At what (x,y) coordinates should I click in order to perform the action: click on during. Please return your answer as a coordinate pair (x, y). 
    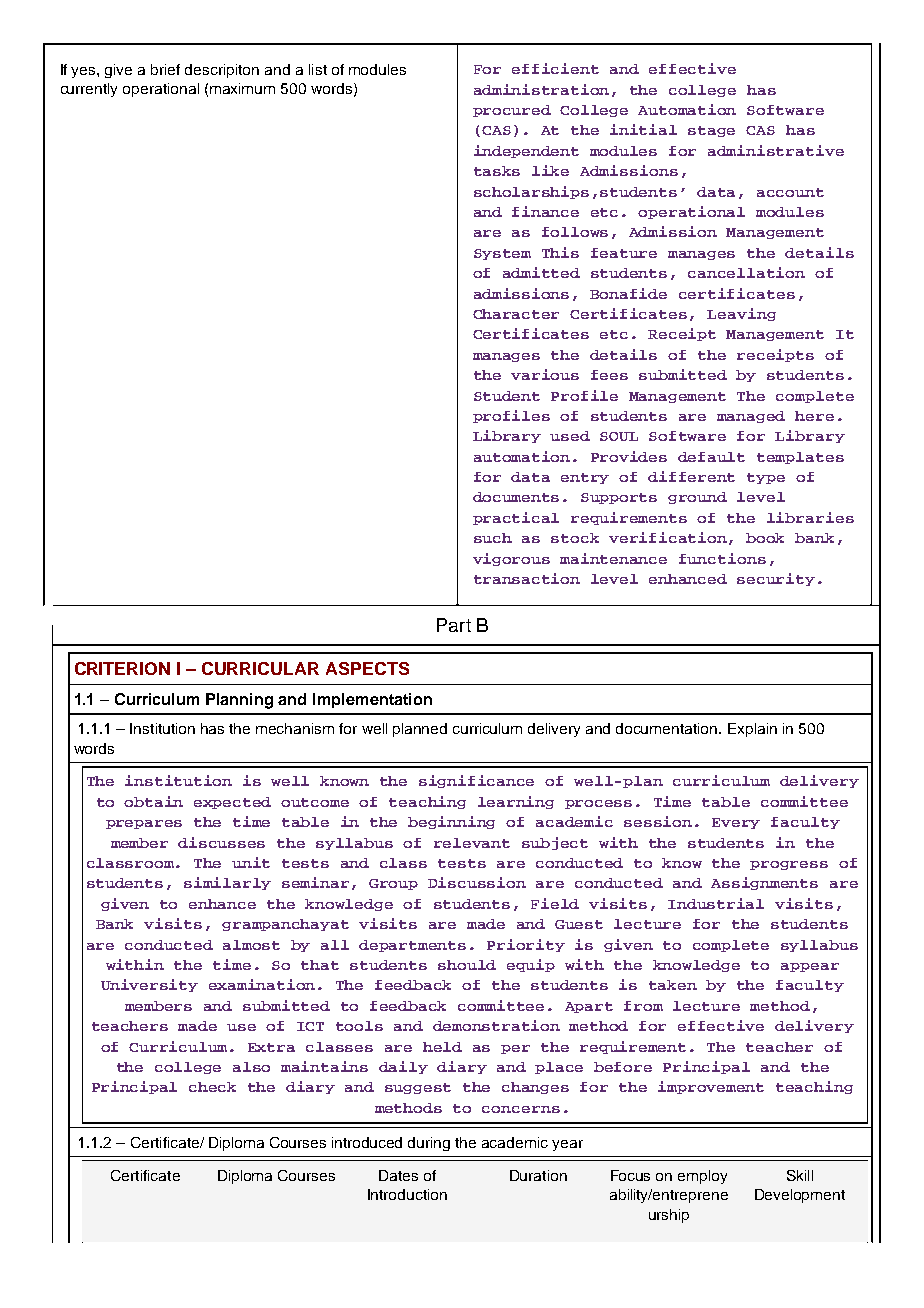
    Looking at the image, I should click on (429, 1144).
